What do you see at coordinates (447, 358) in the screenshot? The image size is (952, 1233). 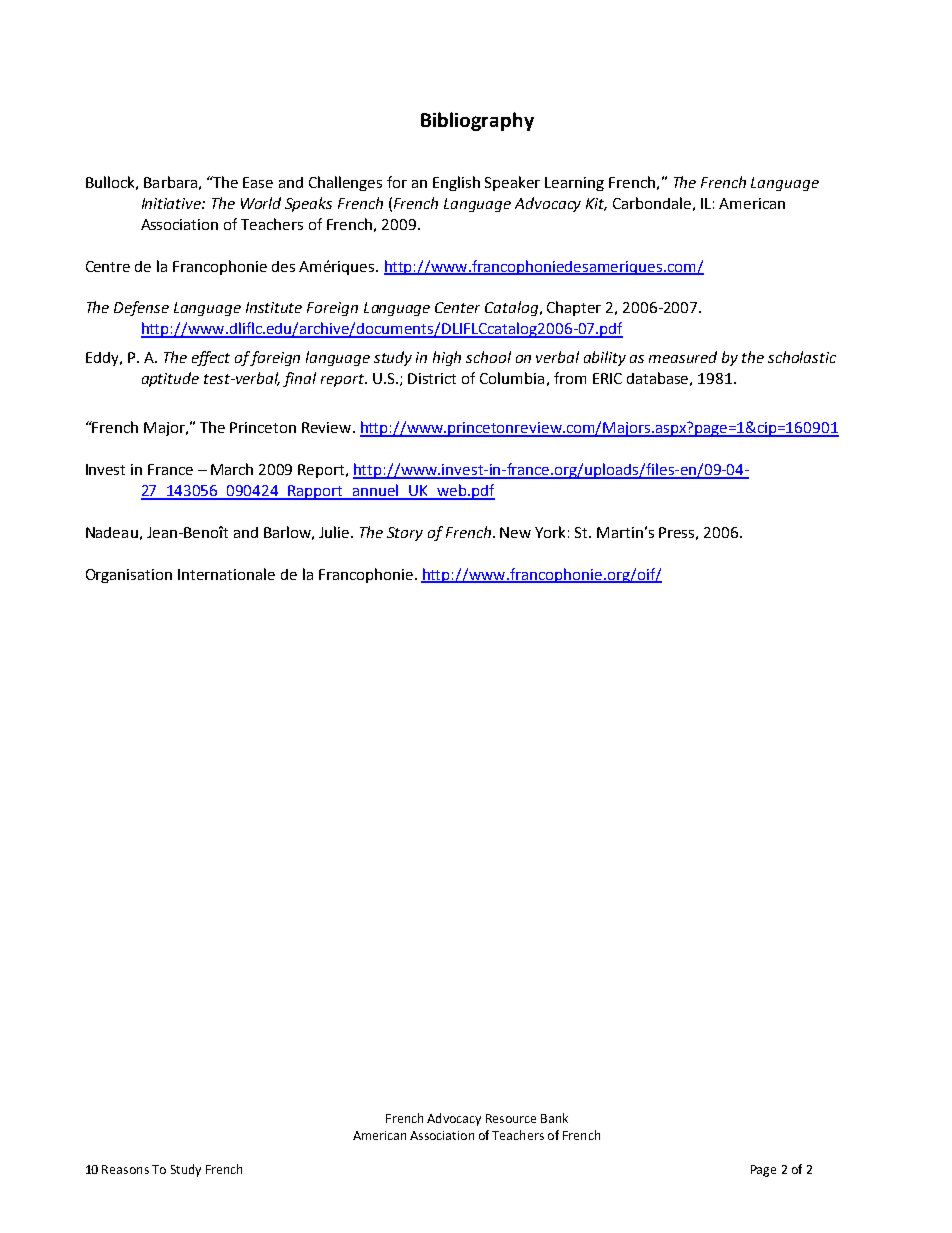 I see `high` at bounding box center [447, 358].
